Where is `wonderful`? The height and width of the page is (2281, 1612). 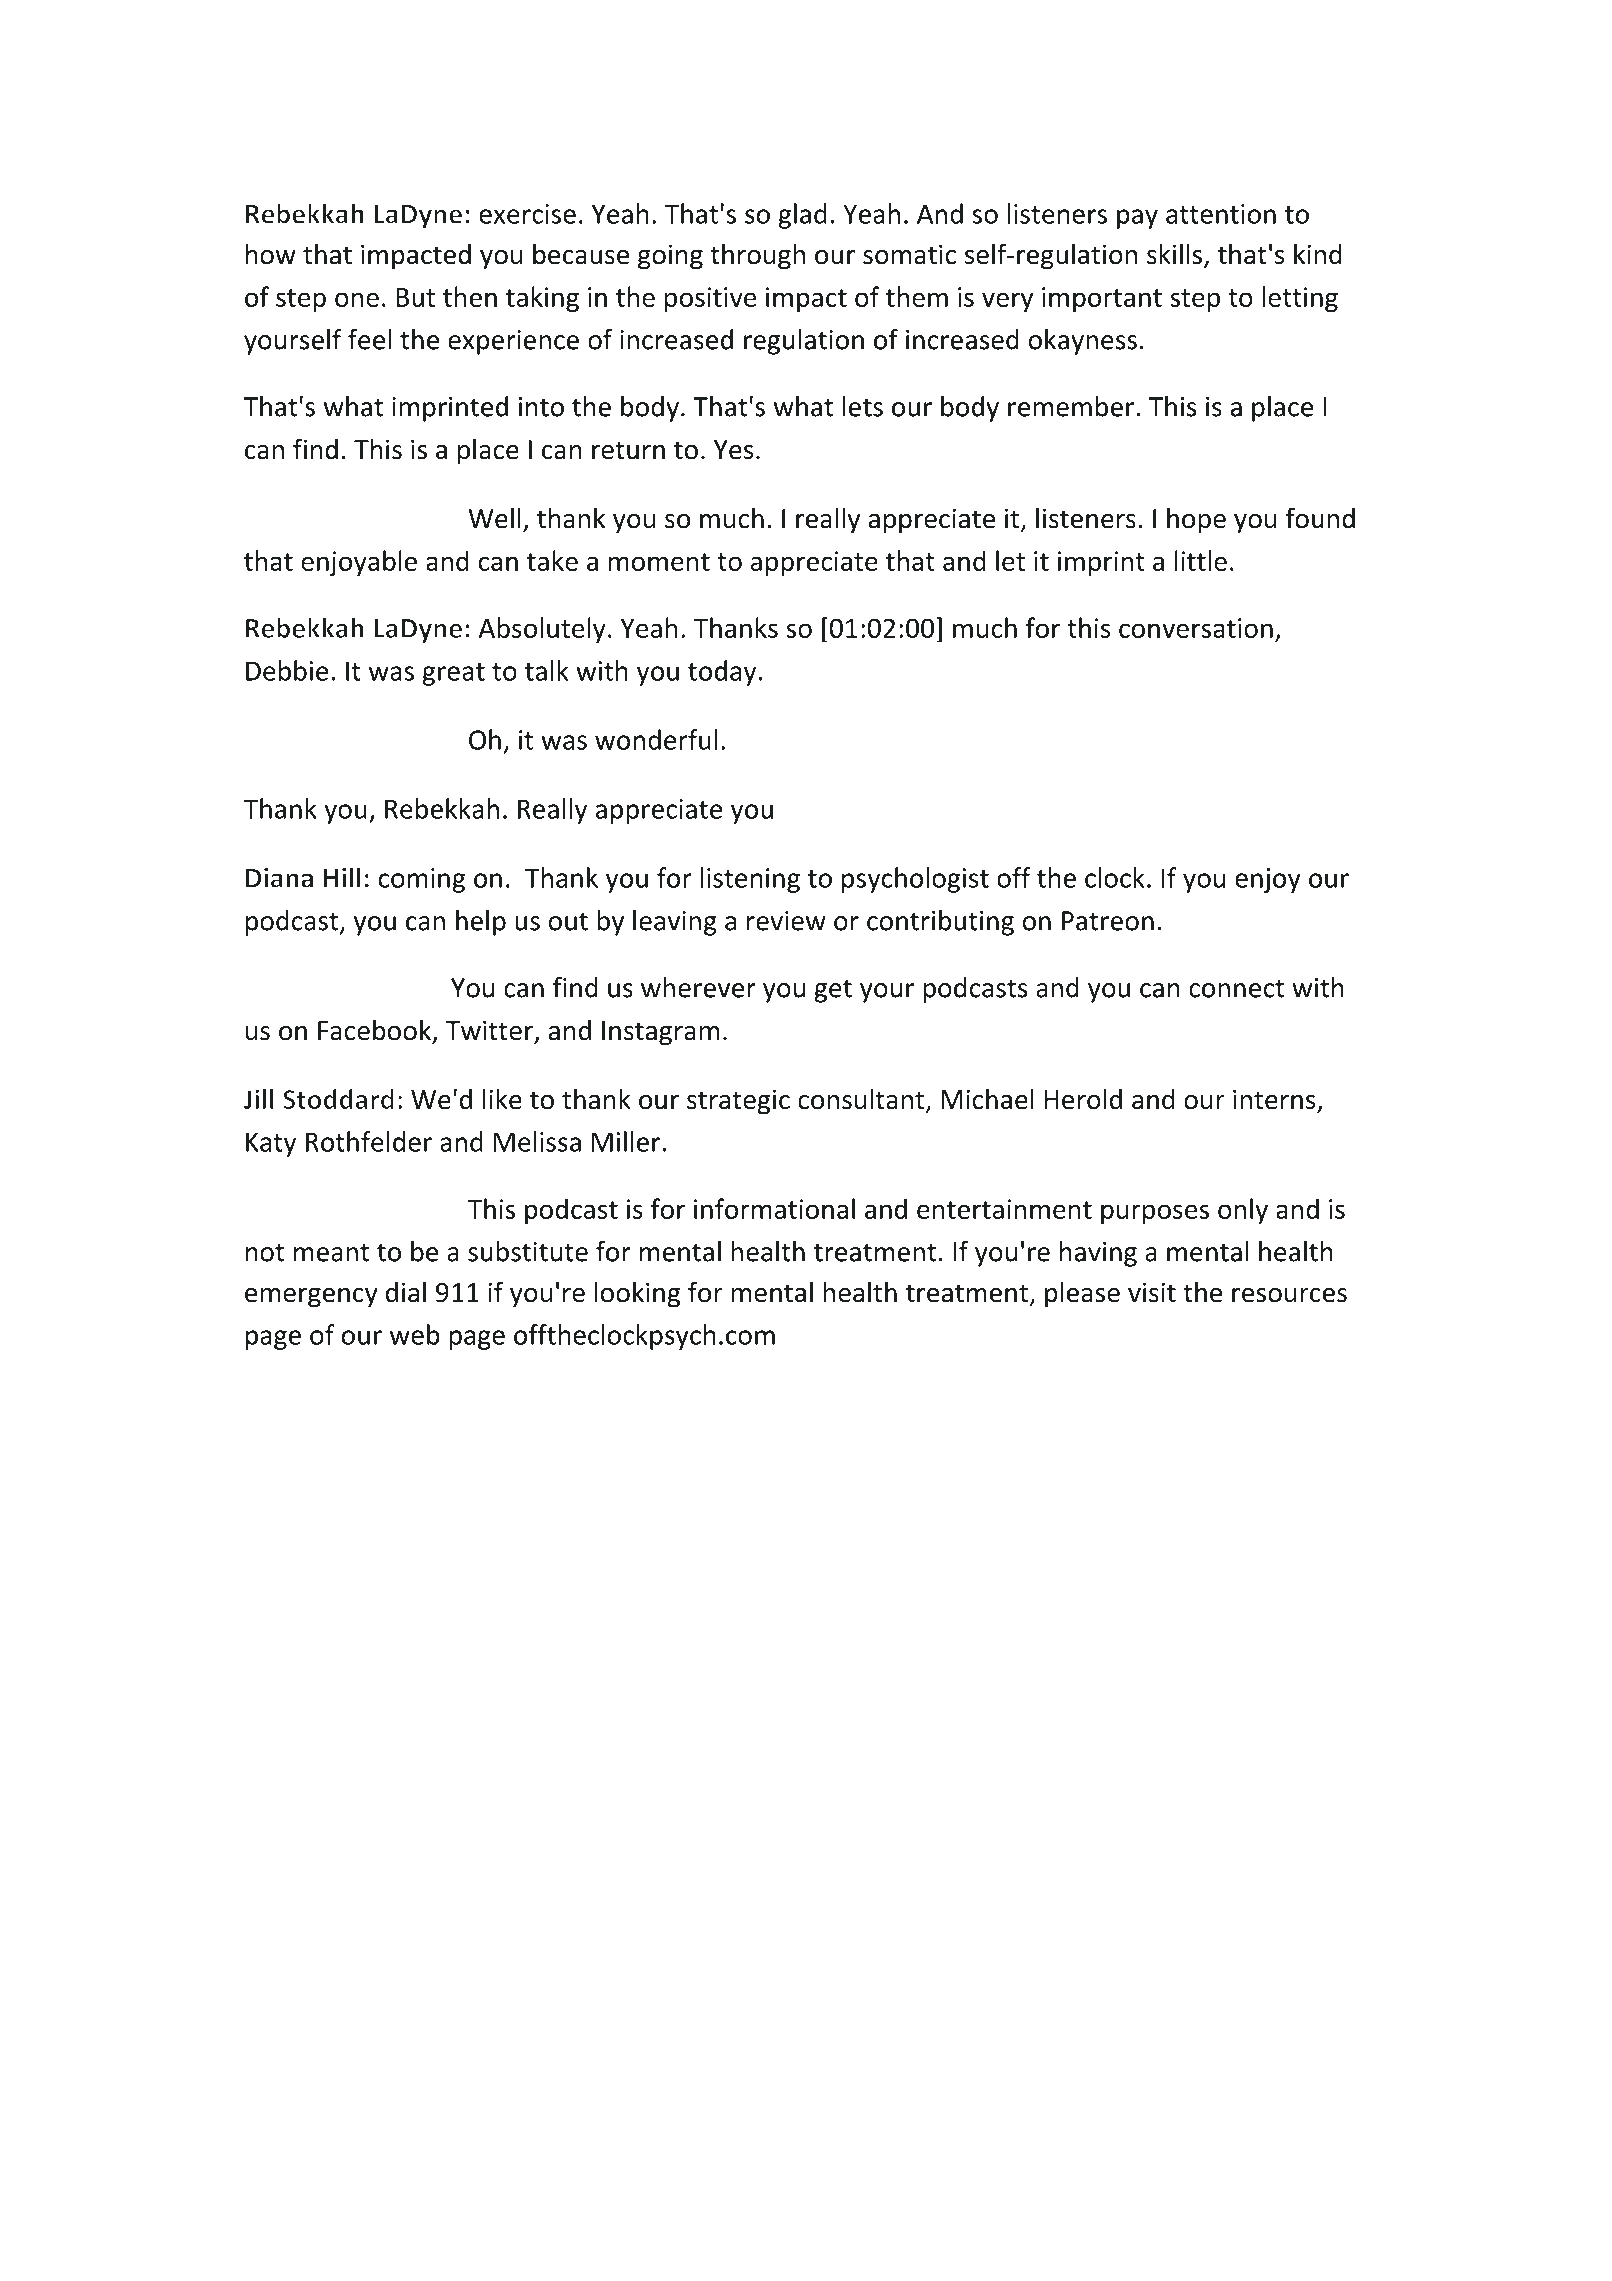 wonderful is located at coordinates (656, 739).
